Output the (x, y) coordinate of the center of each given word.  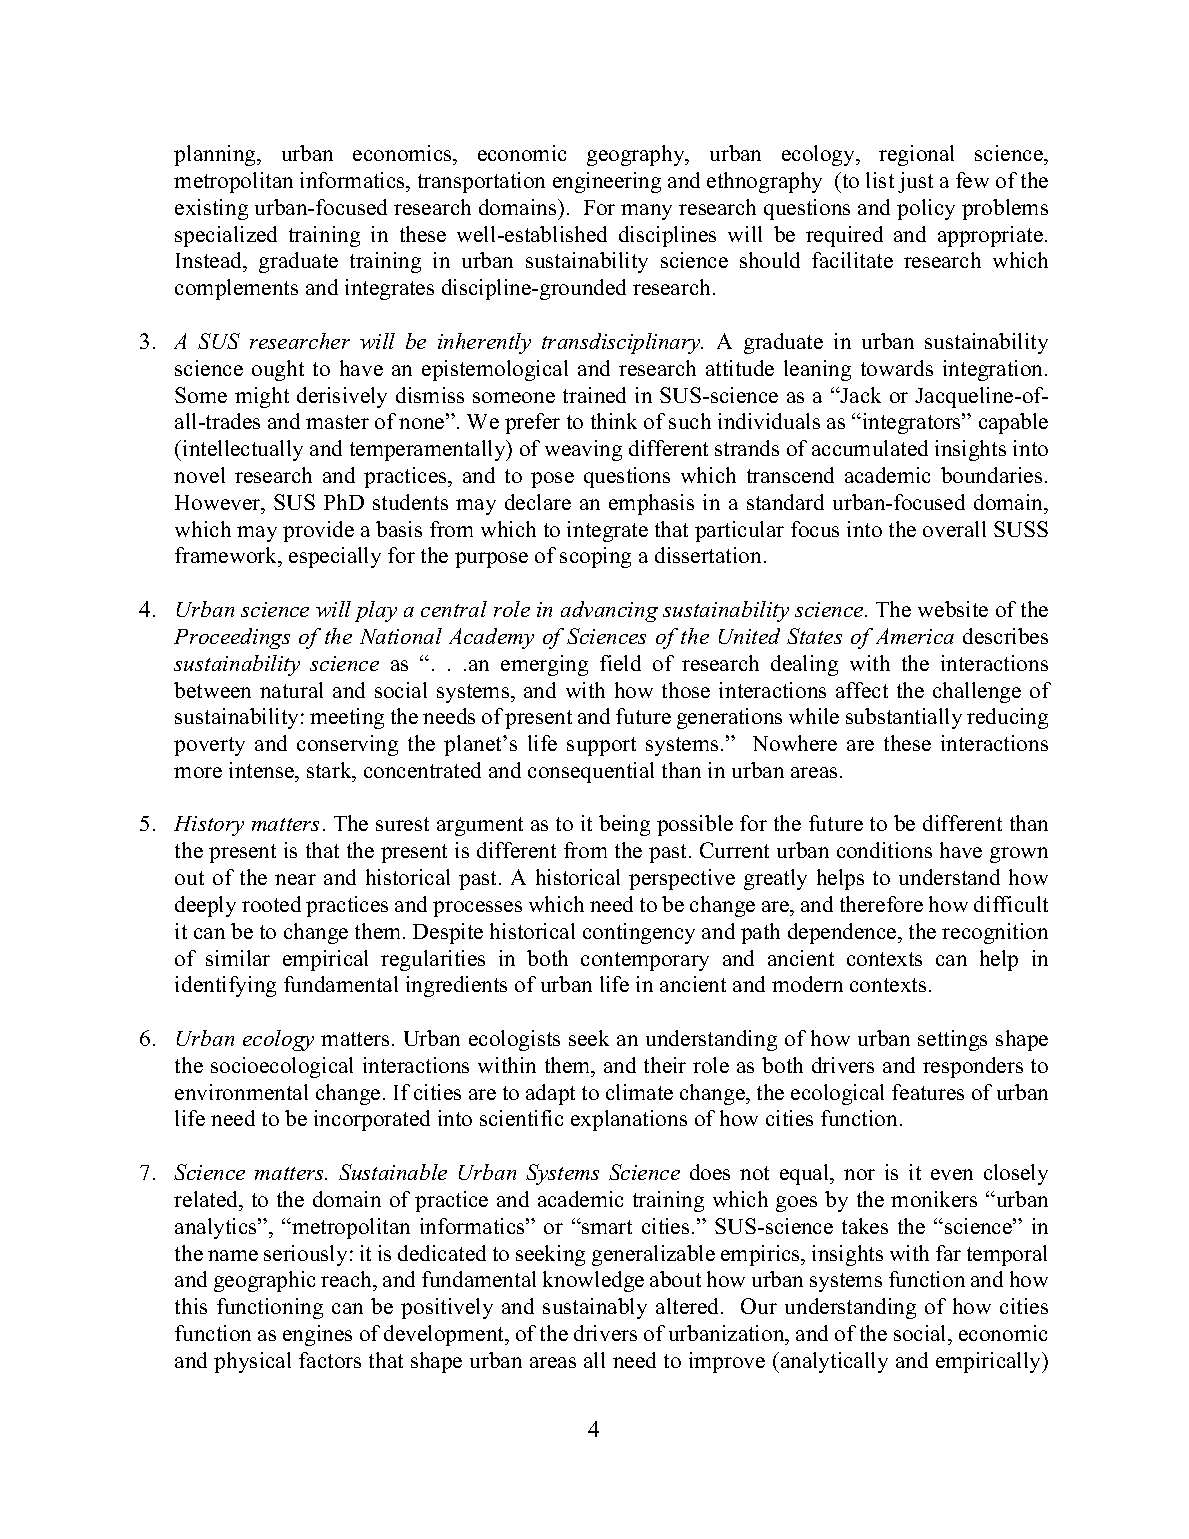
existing (211, 209)
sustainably (595, 1308)
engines (317, 1335)
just (915, 182)
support (601, 746)
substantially (904, 718)
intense (262, 770)
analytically (833, 1362)
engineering (607, 182)
